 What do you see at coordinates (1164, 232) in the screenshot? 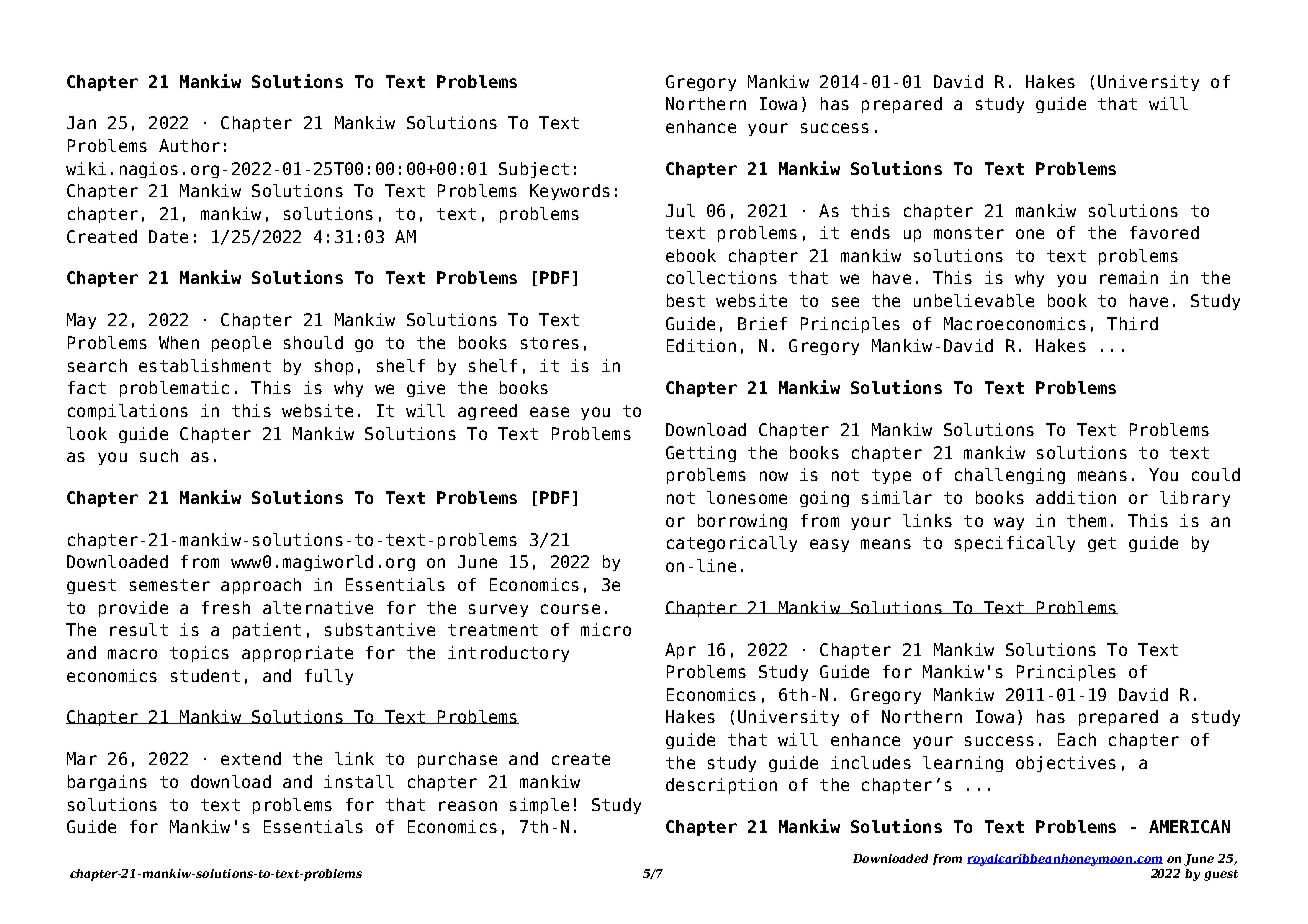
I see `favored` at bounding box center [1164, 232].
